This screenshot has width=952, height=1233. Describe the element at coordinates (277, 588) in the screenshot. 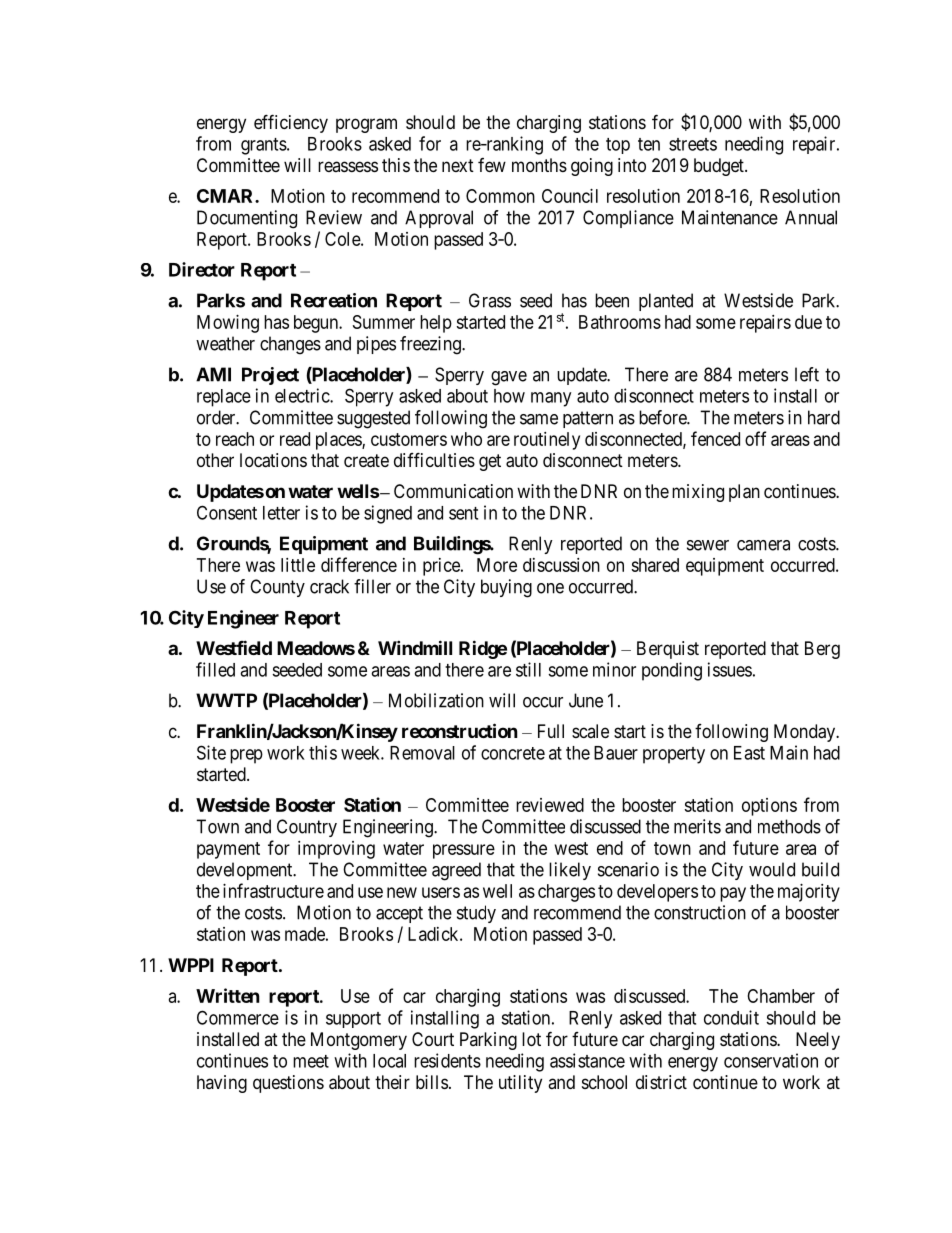

I see `County` at that location.
